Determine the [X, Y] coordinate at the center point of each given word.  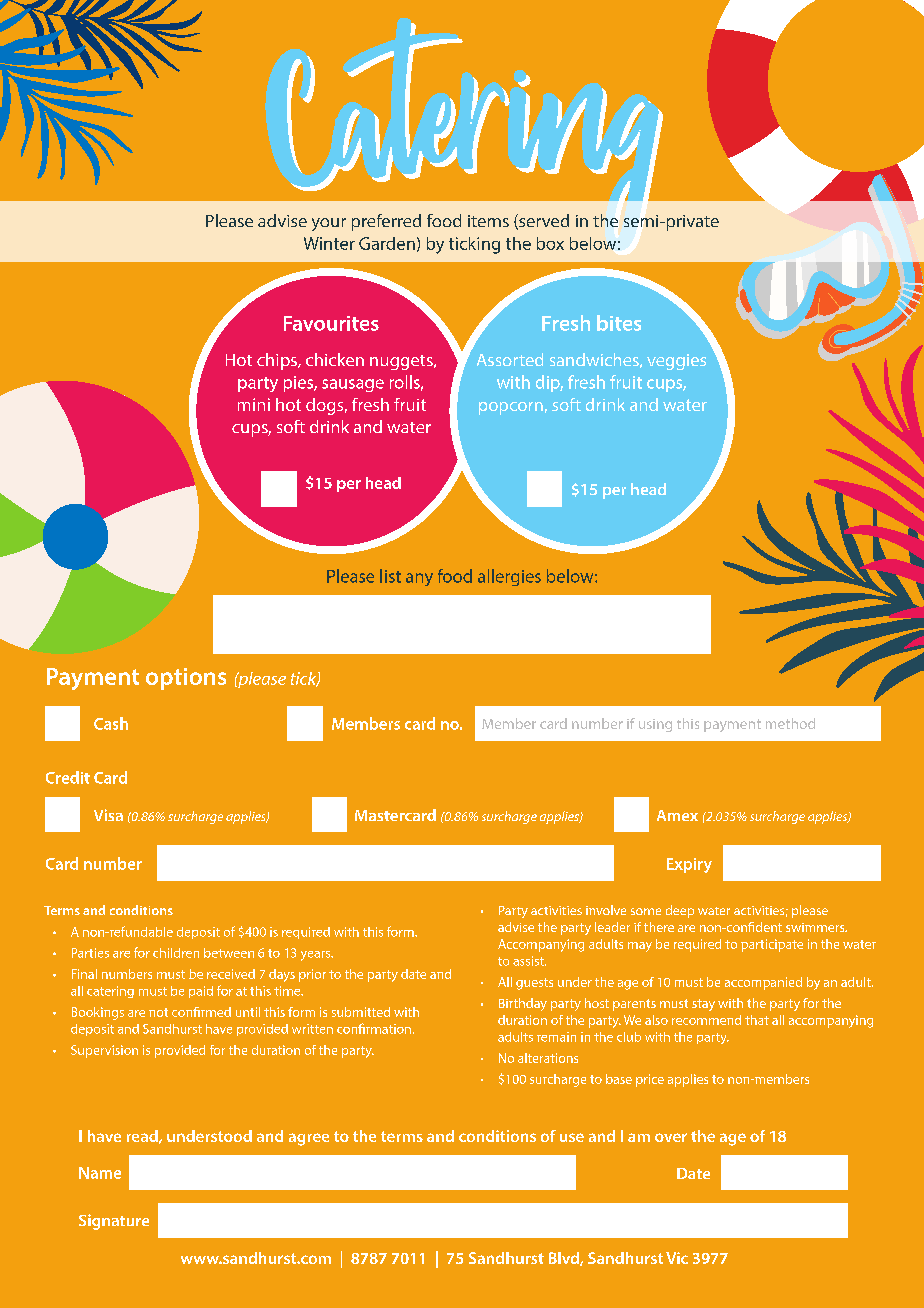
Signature [114, 1222]
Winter [329, 243]
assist [529, 961]
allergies [509, 577]
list [390, 576]
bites [619, 323]
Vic [677, 1258]
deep [680, 911]
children [176, 953]
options [186, 679]
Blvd [565, 1259]
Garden [387, 243]
